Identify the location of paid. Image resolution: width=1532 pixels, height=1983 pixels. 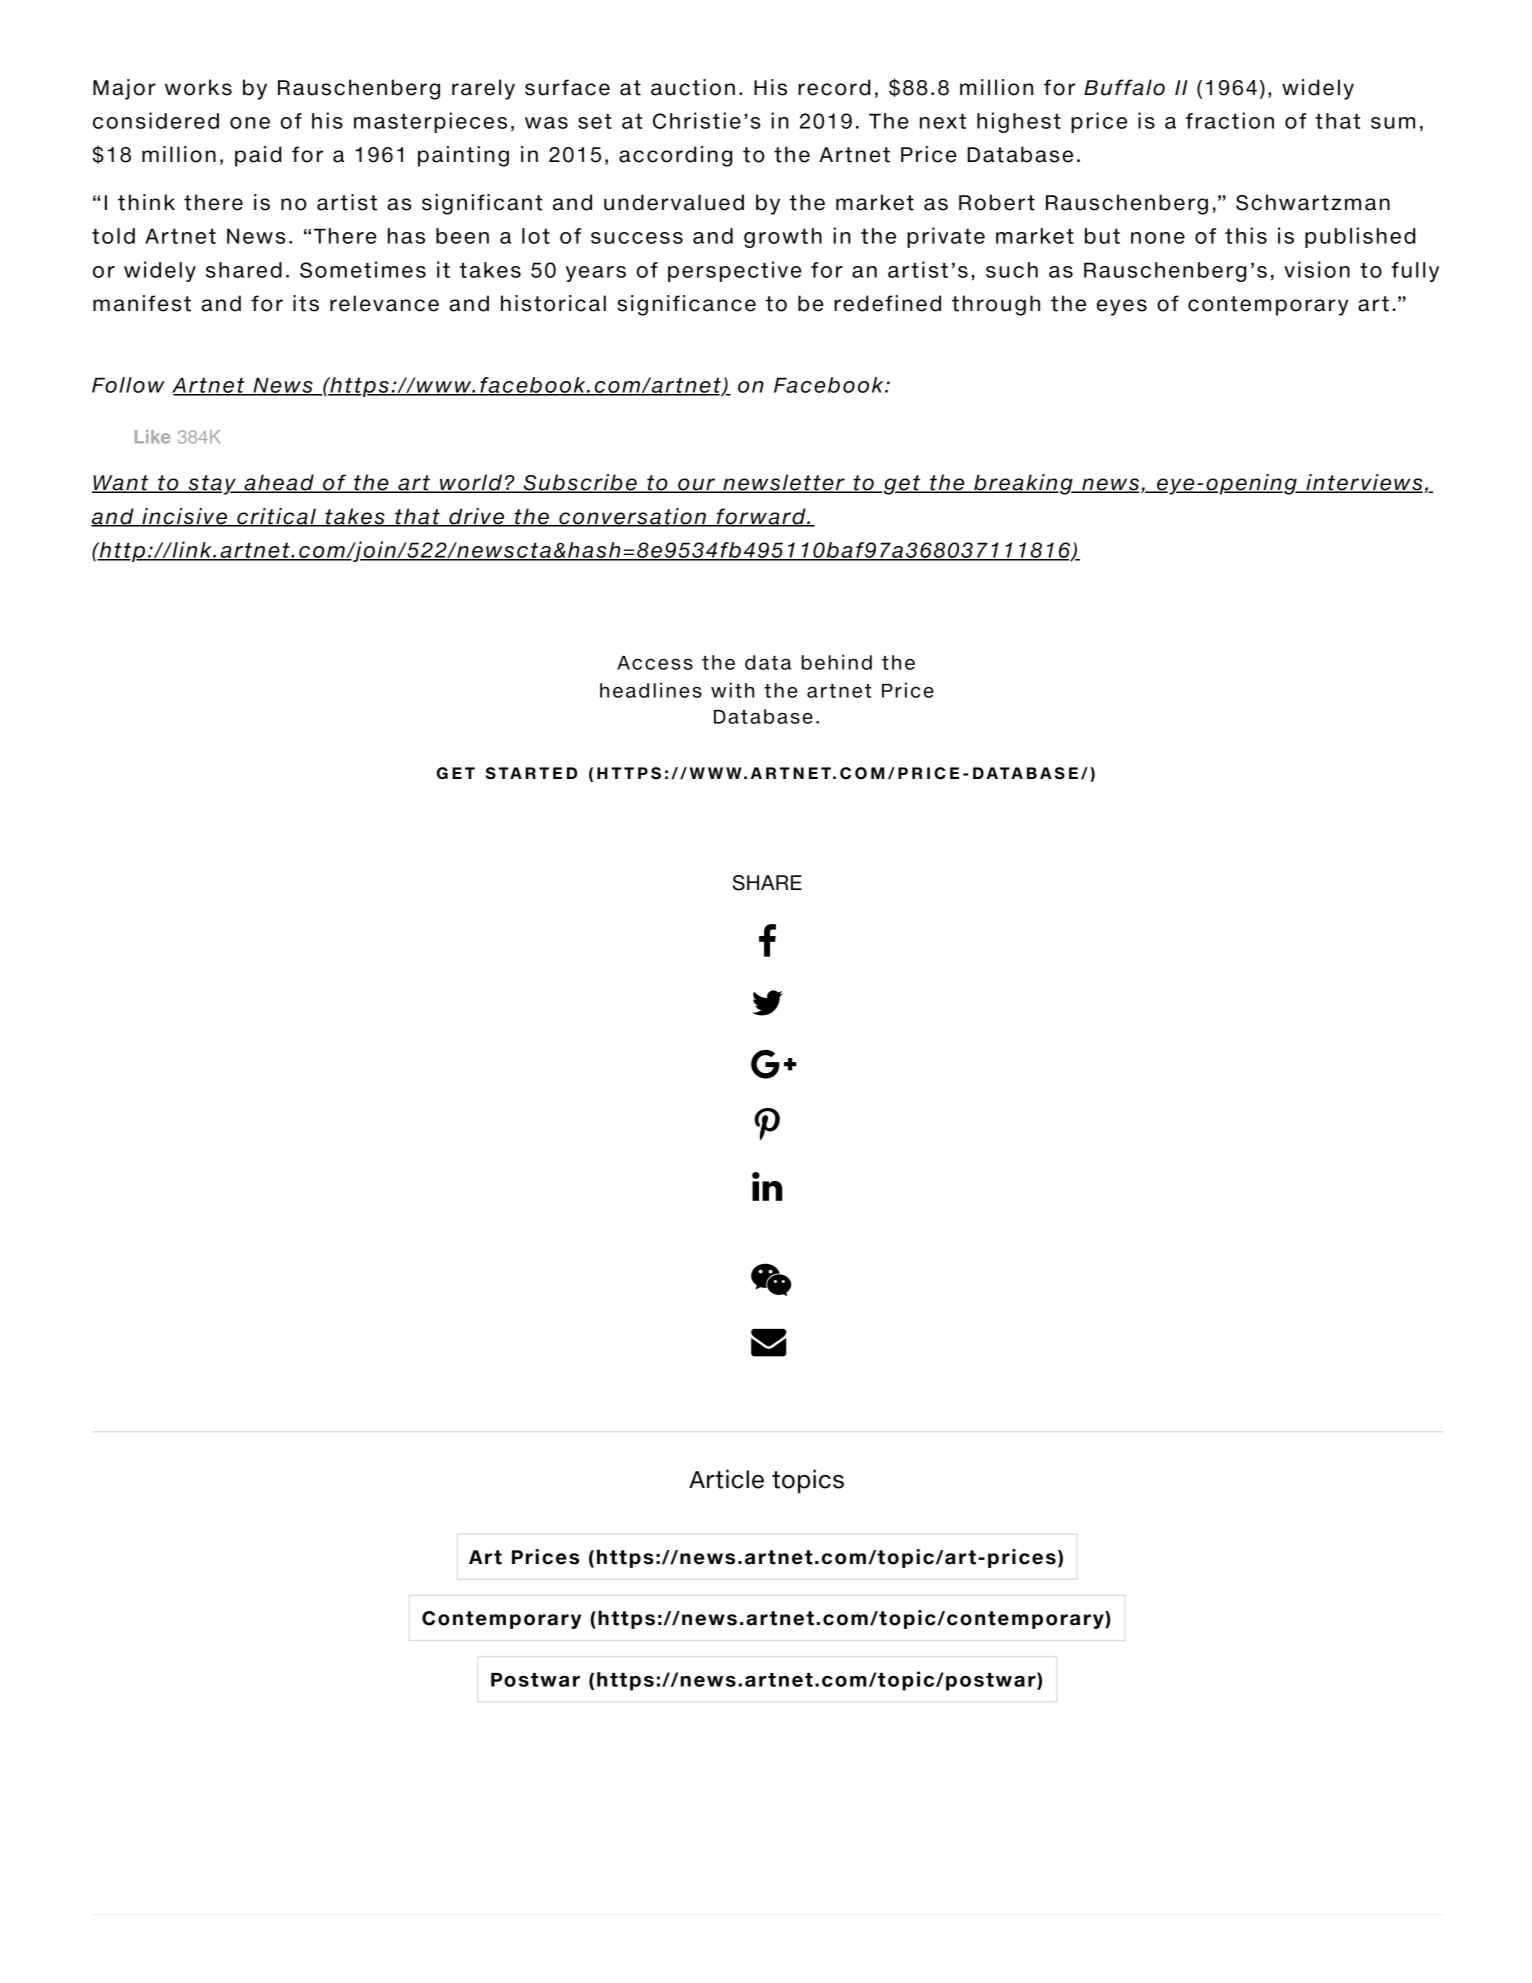
(258, 156).
